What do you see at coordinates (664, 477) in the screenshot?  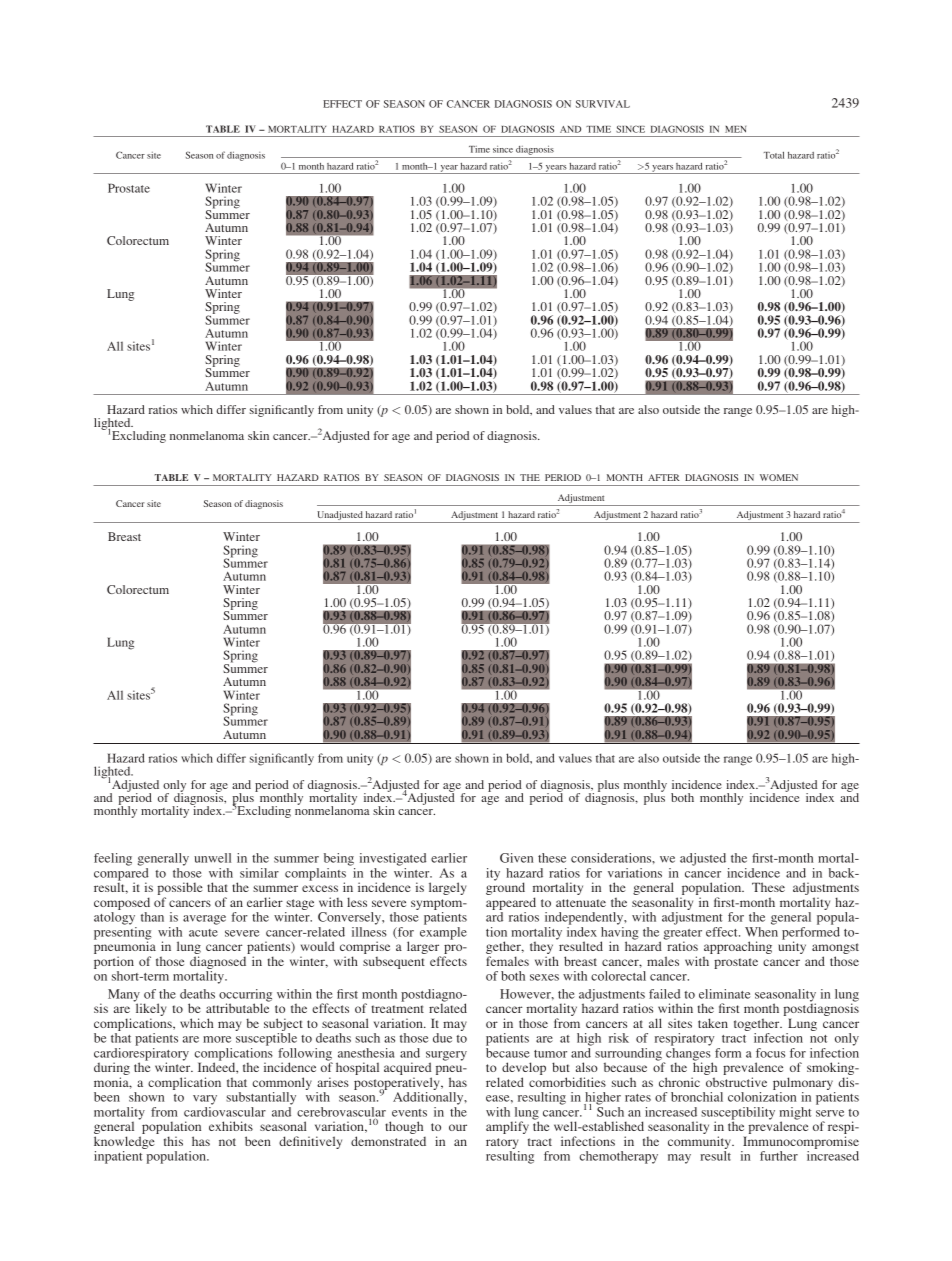 I see `AFTER` at bounding box center [664, 477].
